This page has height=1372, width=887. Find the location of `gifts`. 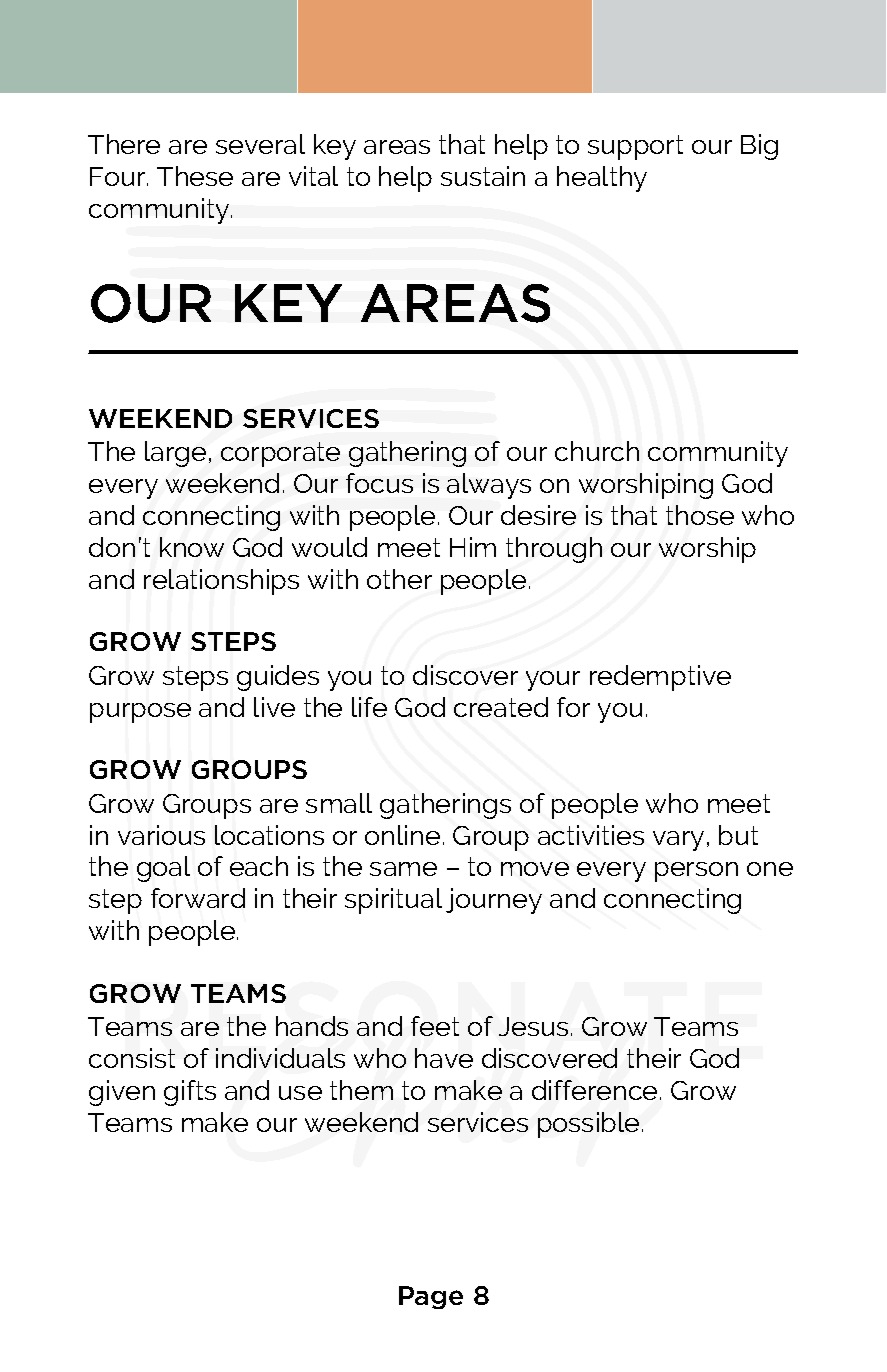

gifts is located at coordinates (190, 1093).
